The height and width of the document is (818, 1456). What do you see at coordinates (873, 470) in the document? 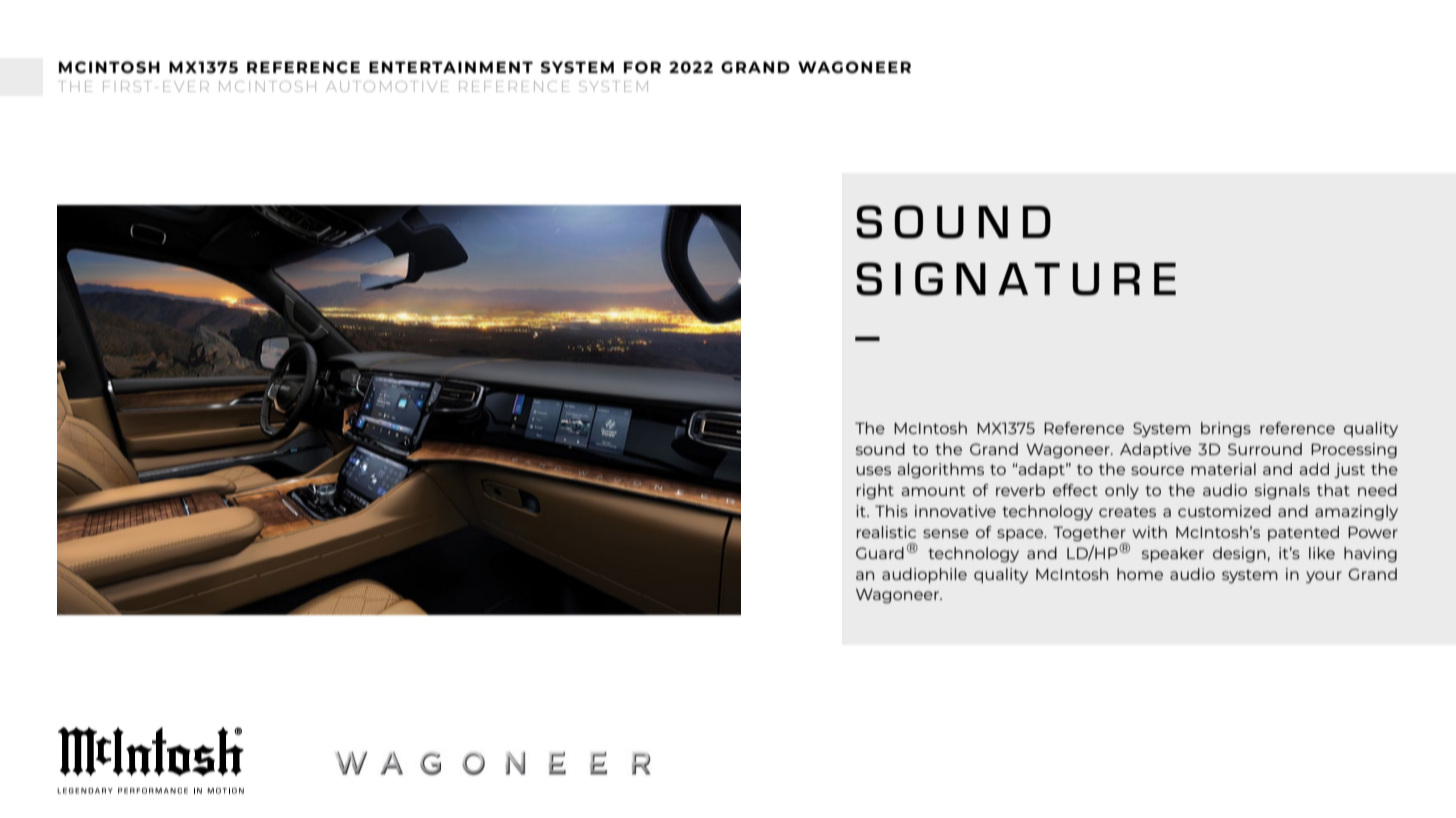
I see `uses` at bounding box center [873, 470].
